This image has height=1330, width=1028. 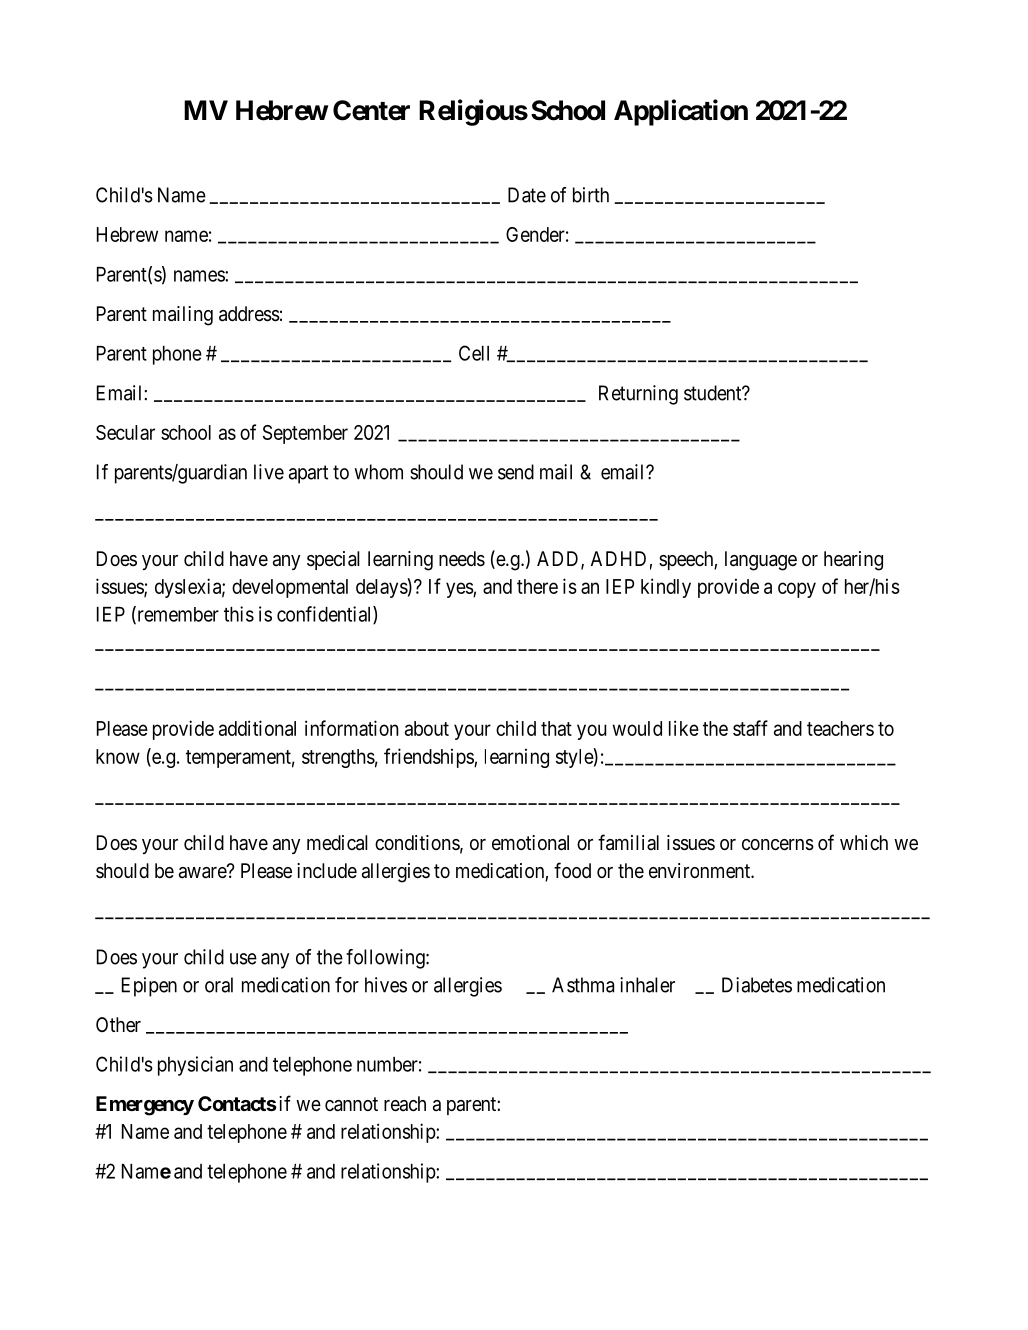 I want to click on reach, so click(x=405, y=1104).
